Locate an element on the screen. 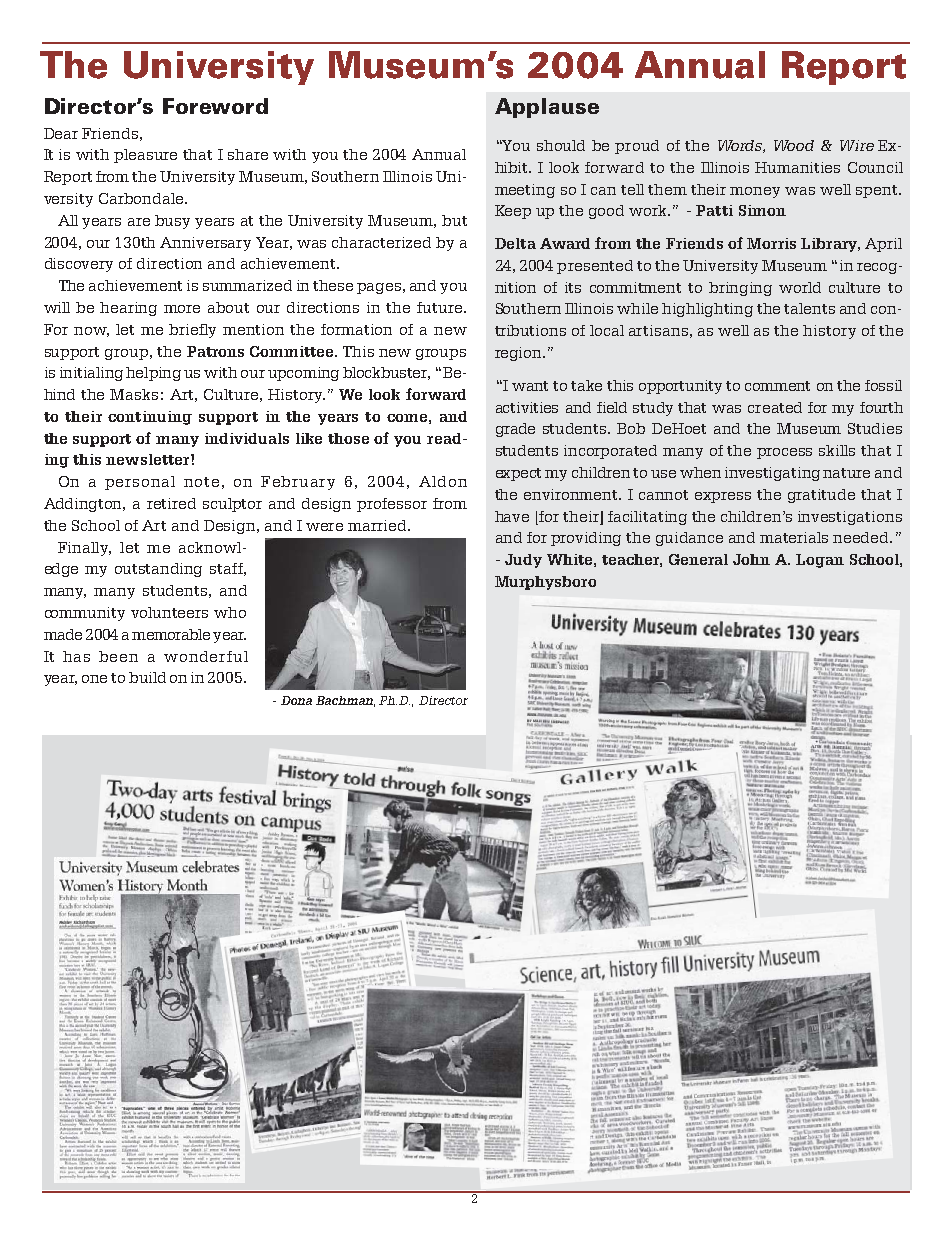  comment is located at coordinates (777, 386).
